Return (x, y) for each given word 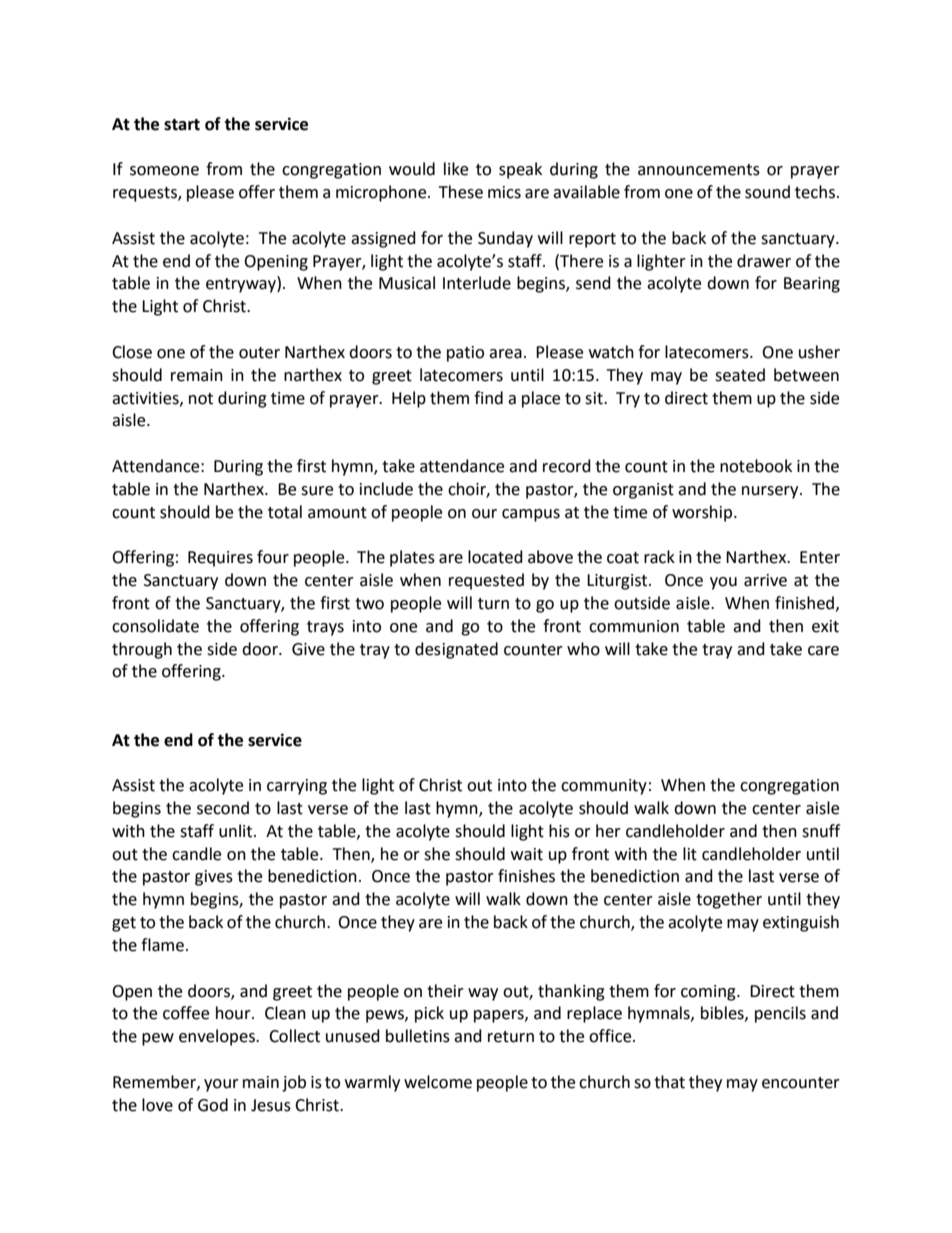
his (559, 831)
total (285, 512)
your (221, 1085)
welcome (438, 1082)
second (223, 808)
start (182, 125)
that (669, 1082)
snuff (821, 831)
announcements (699, 170)
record (567, 466)
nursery (771, 492)
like (456, 169)
